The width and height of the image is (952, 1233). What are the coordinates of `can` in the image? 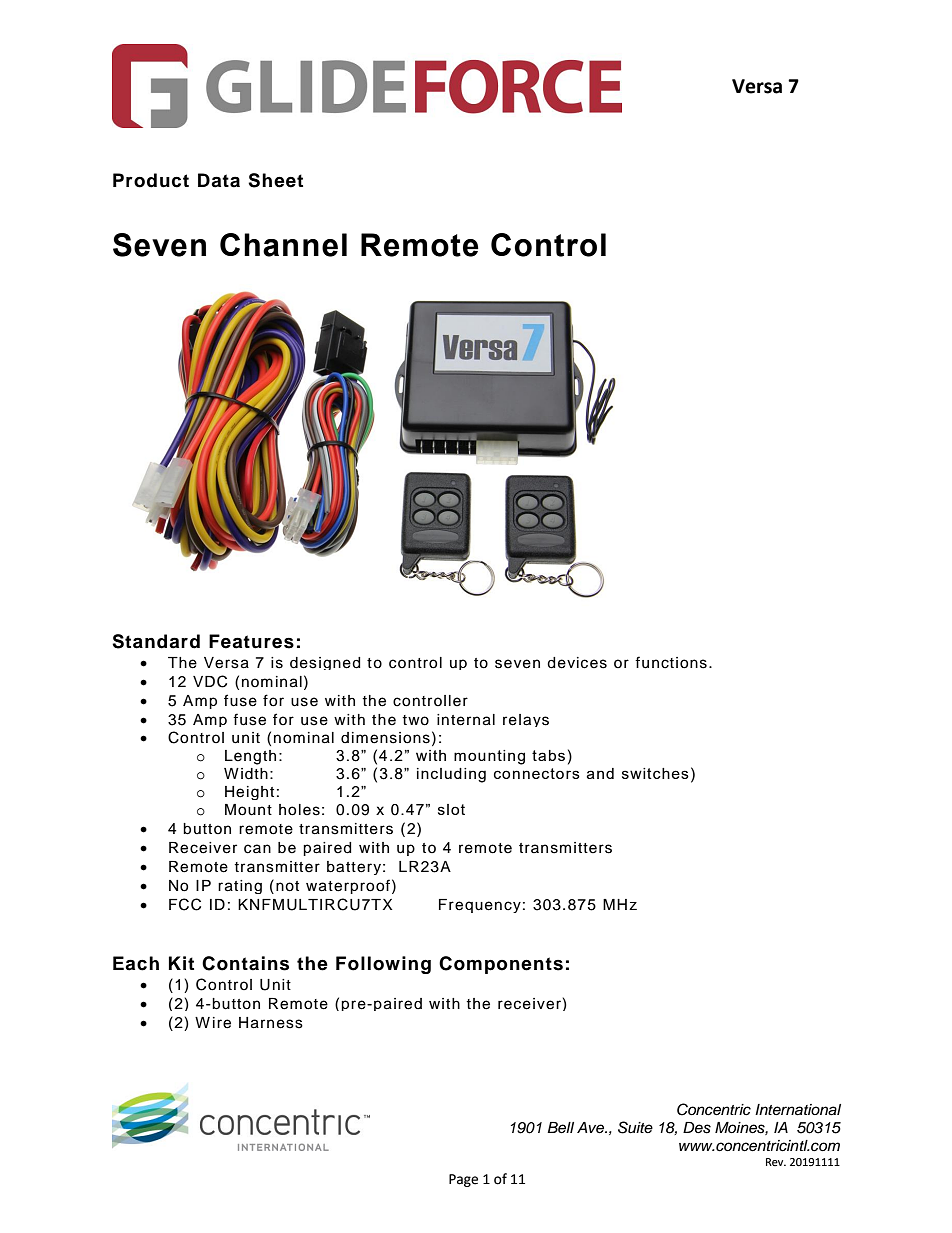 It's located at (257, 849).
